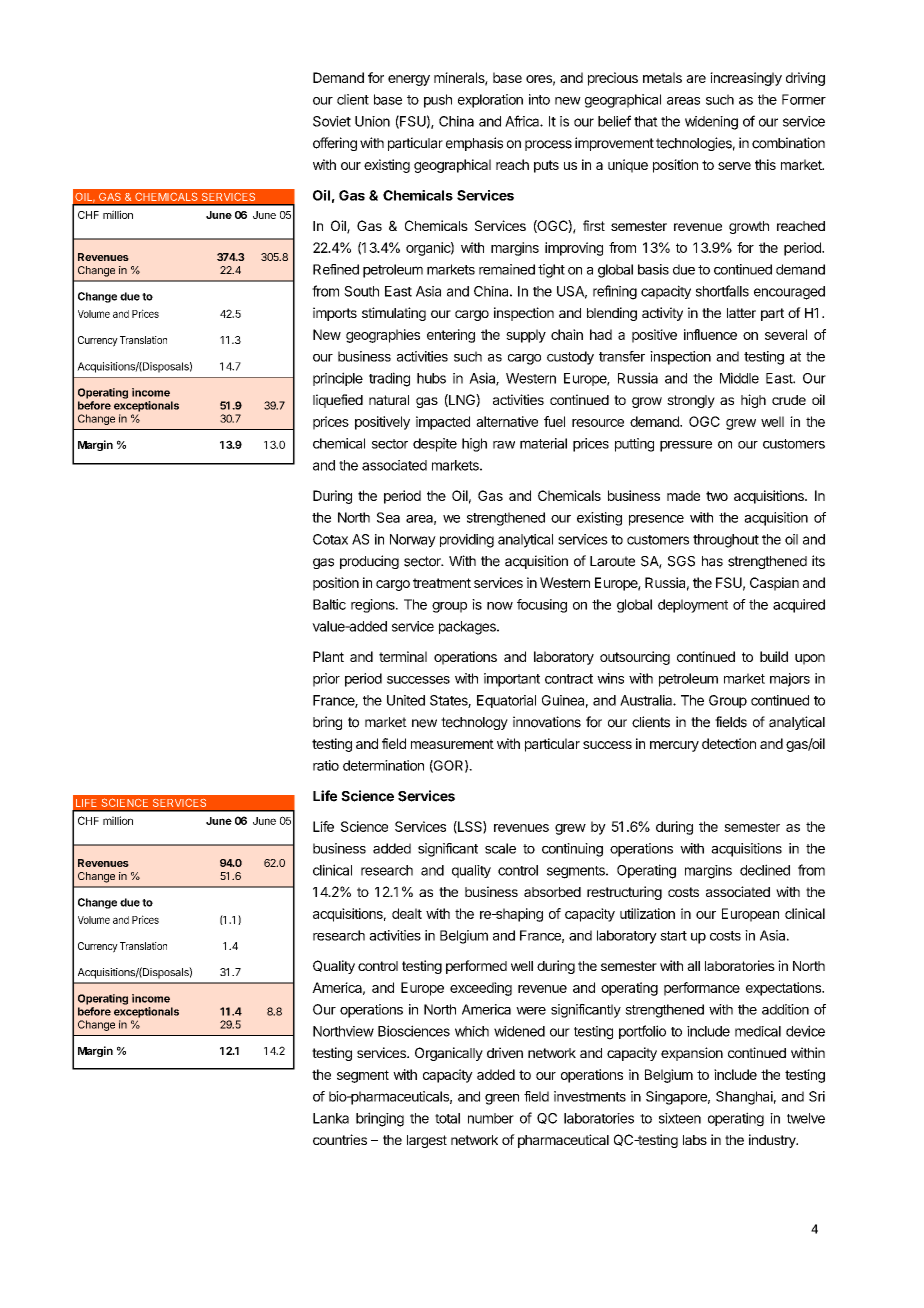  I want to click on regions, so click(374, 606).
